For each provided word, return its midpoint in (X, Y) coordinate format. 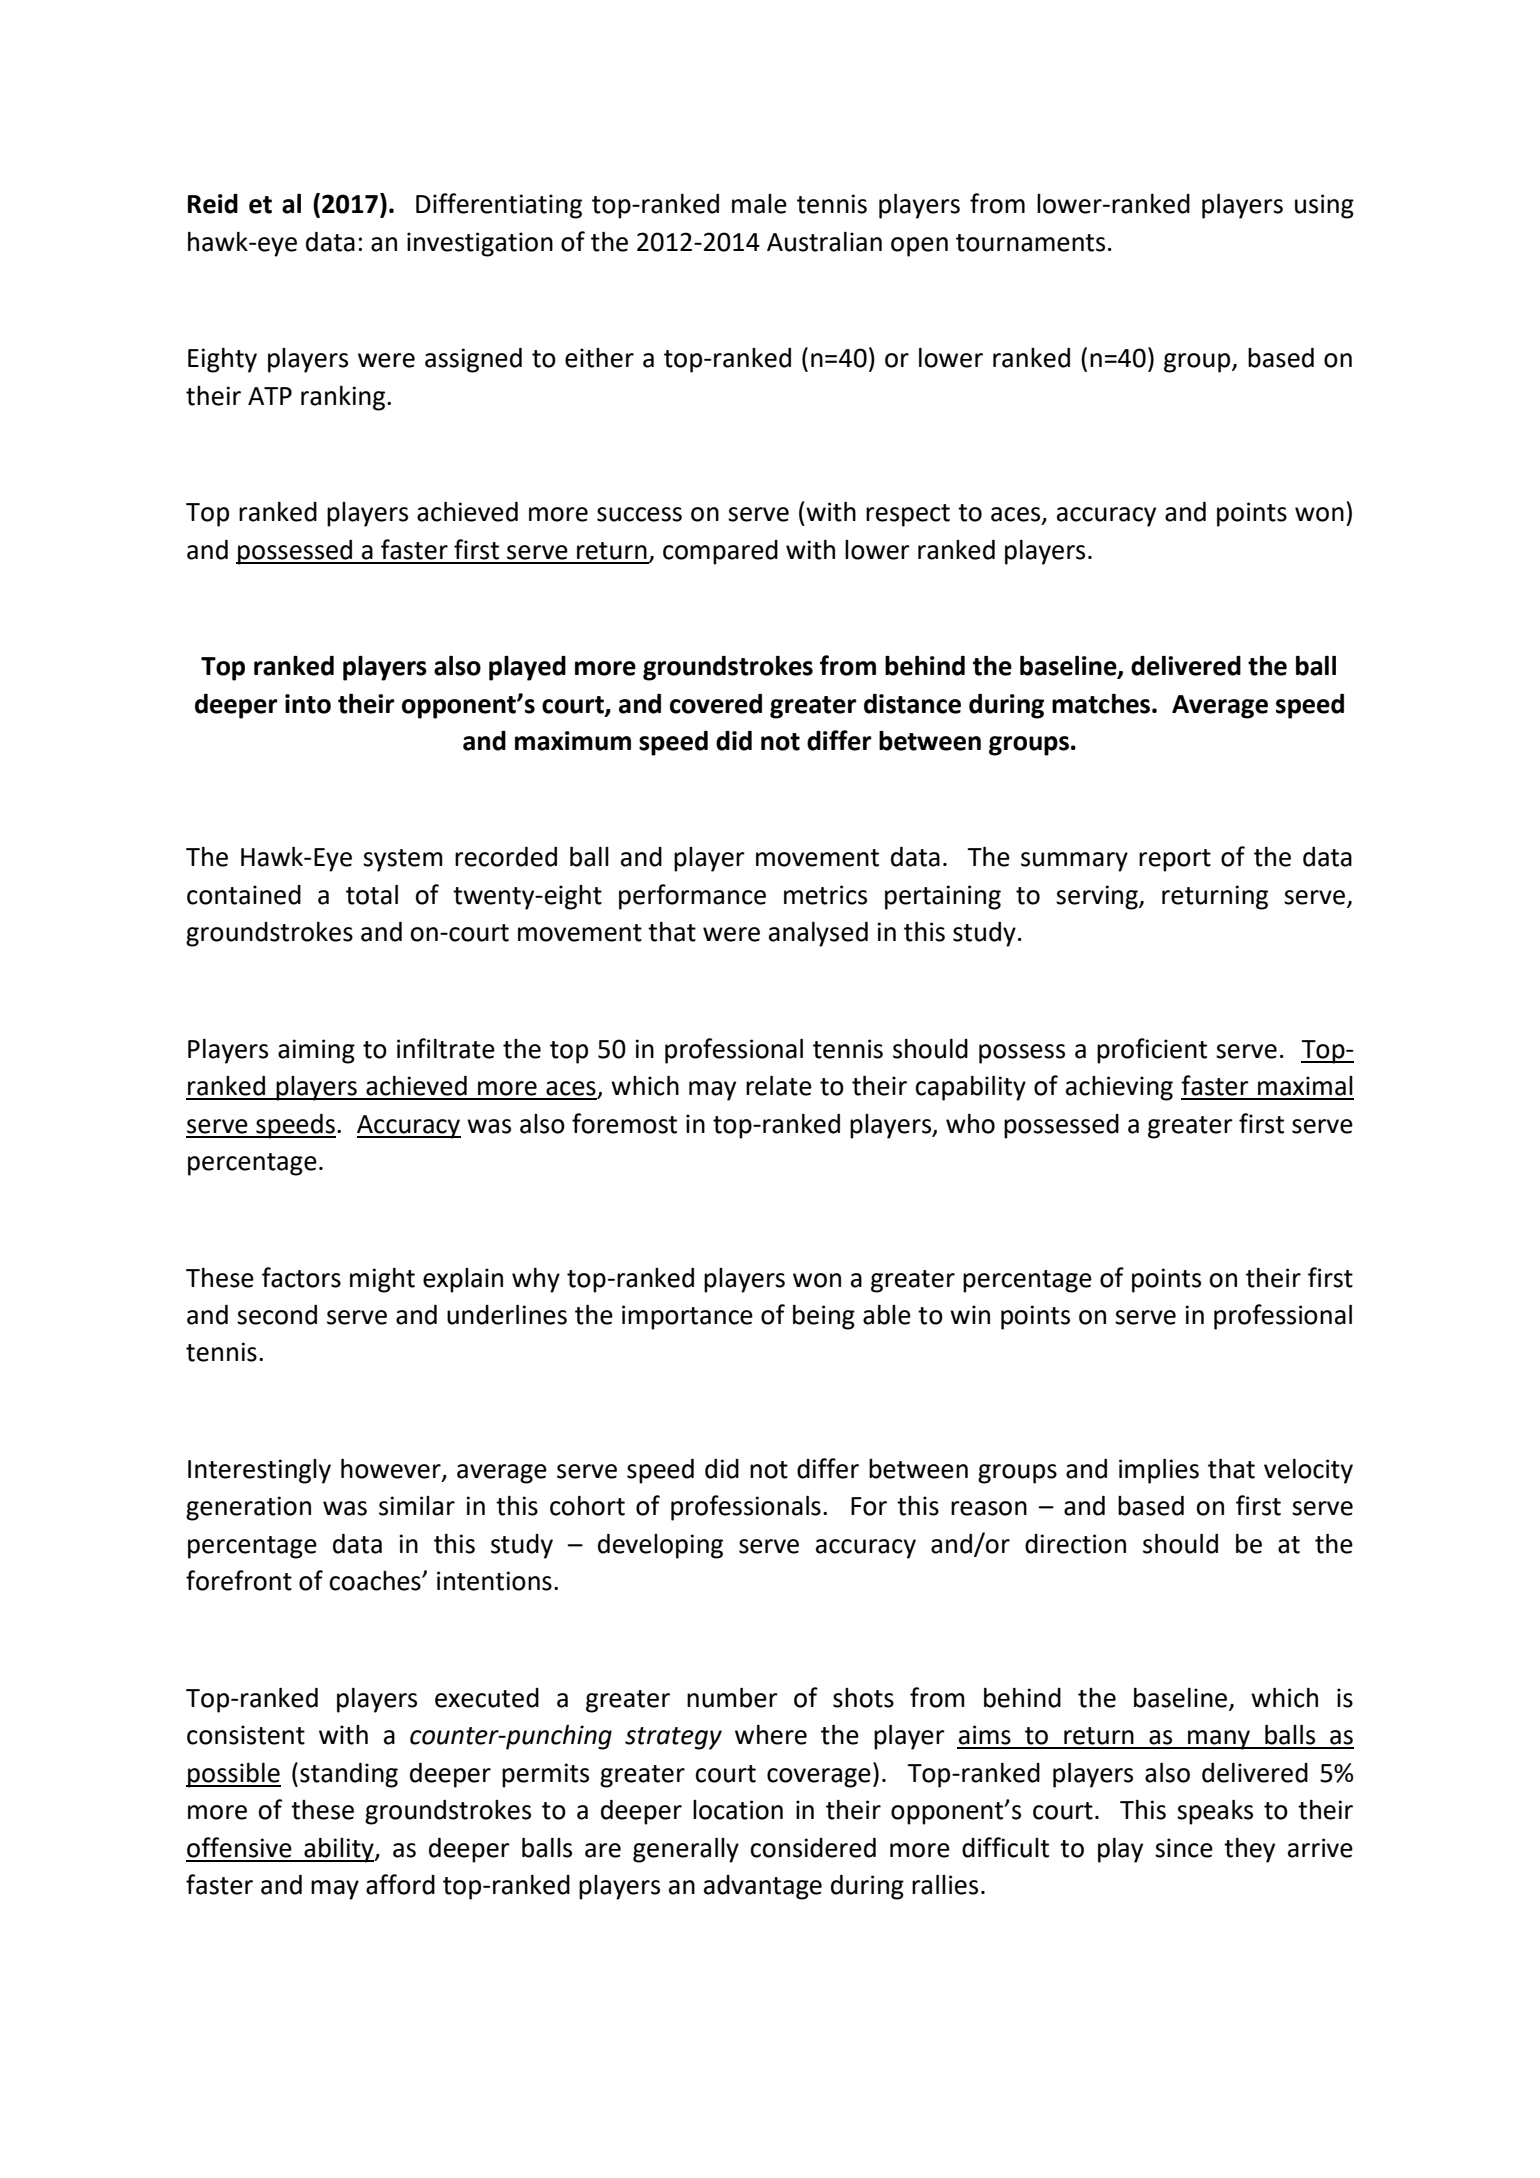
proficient (1152, 1051)
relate (779, 1086)
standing (349, 1775)
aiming (316, 1051)
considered (813, 1848)
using (1324, 206)
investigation (480, 244)
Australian (824, 242)
